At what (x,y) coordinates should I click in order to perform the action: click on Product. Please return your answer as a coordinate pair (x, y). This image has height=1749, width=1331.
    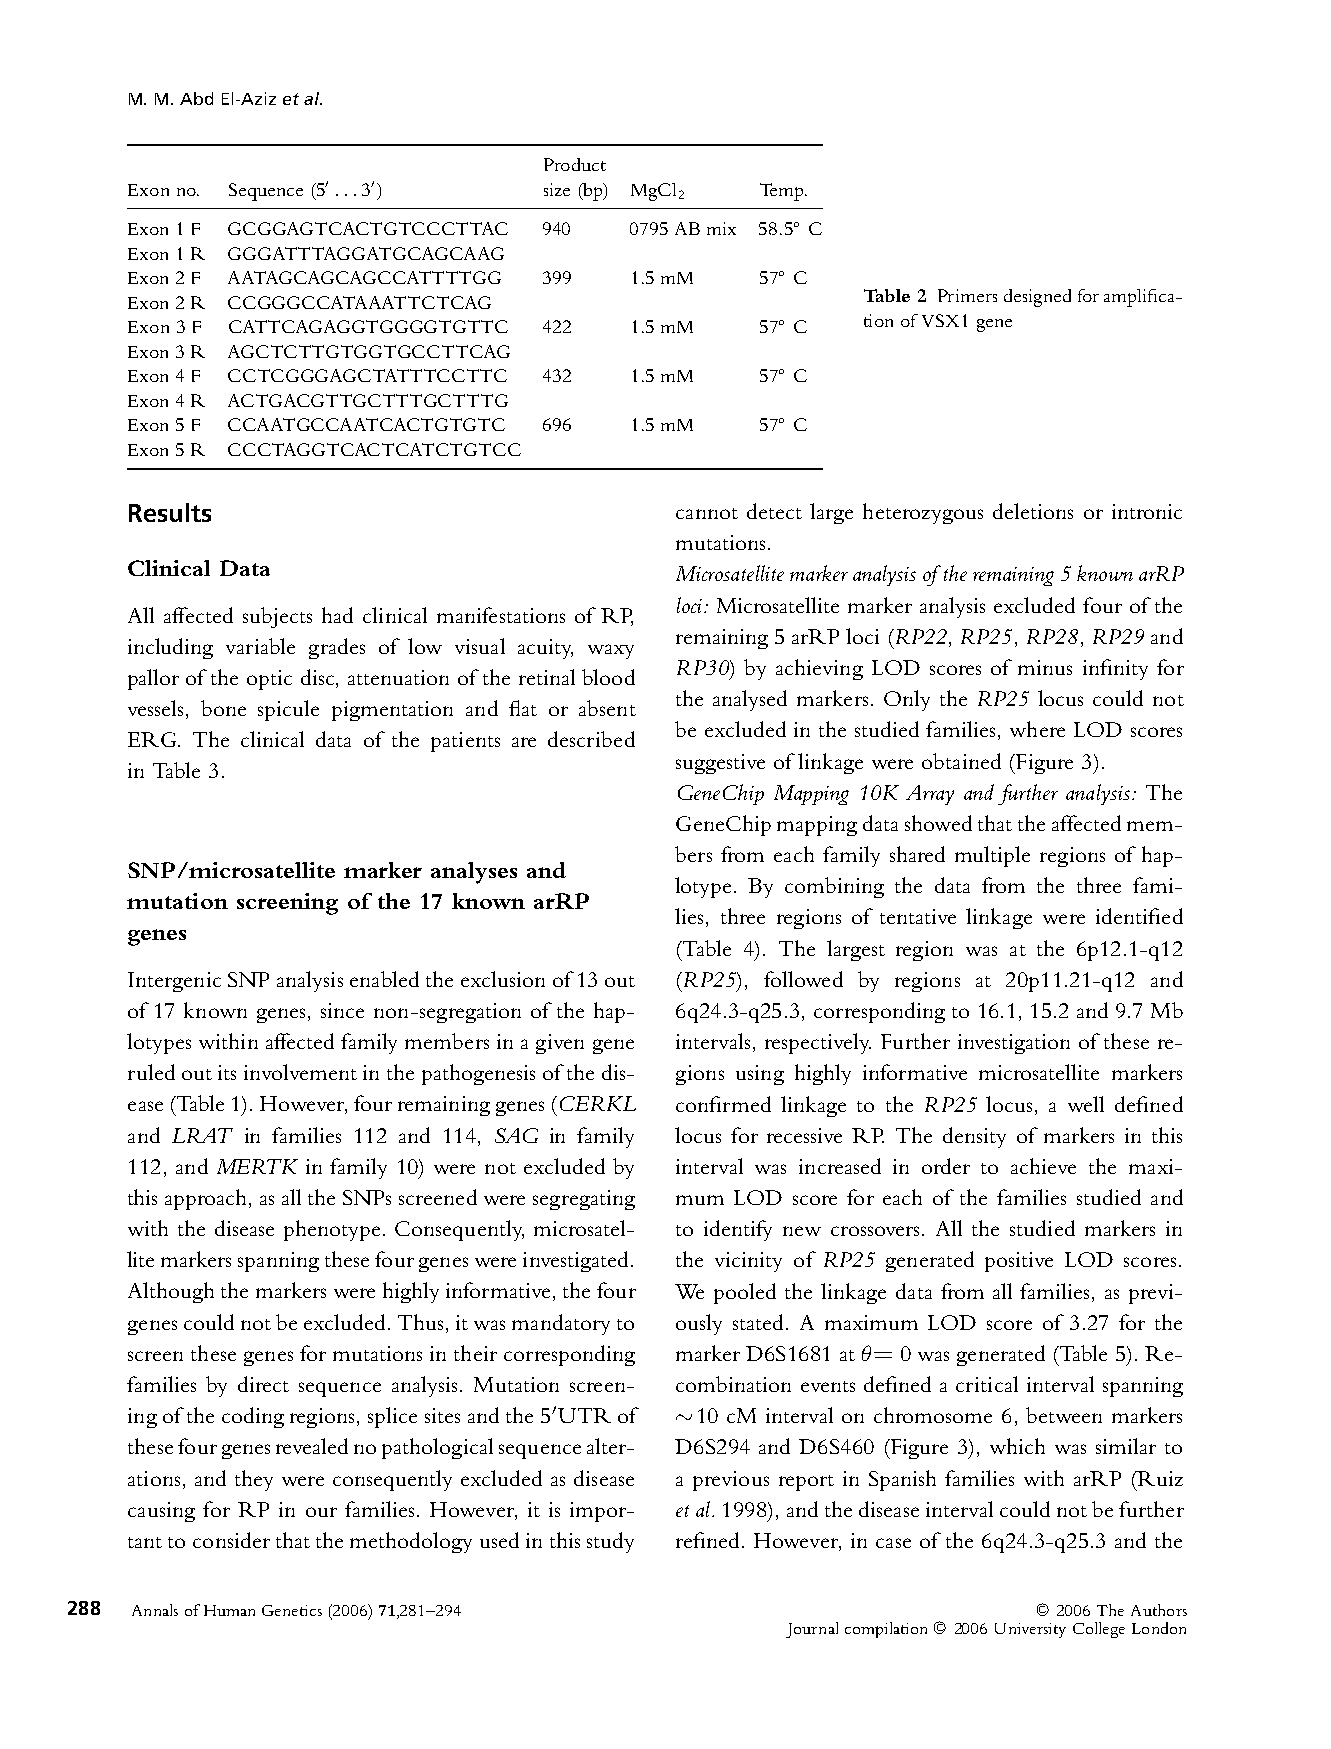
    Looking at the image, I should click on (575, 164).
